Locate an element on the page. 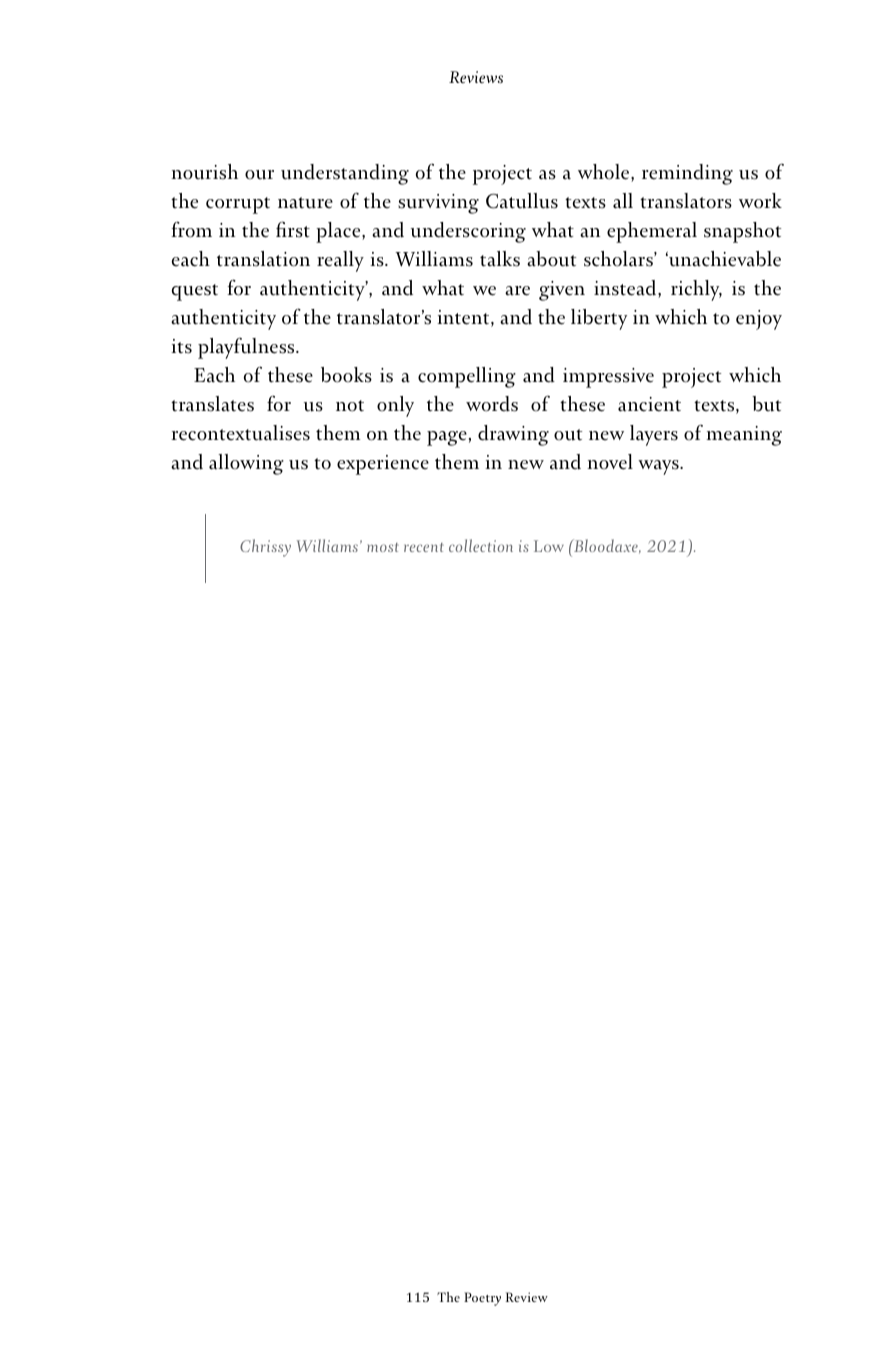 The image size is (896, 1359). reminding is located at coordinates (687, 174).
